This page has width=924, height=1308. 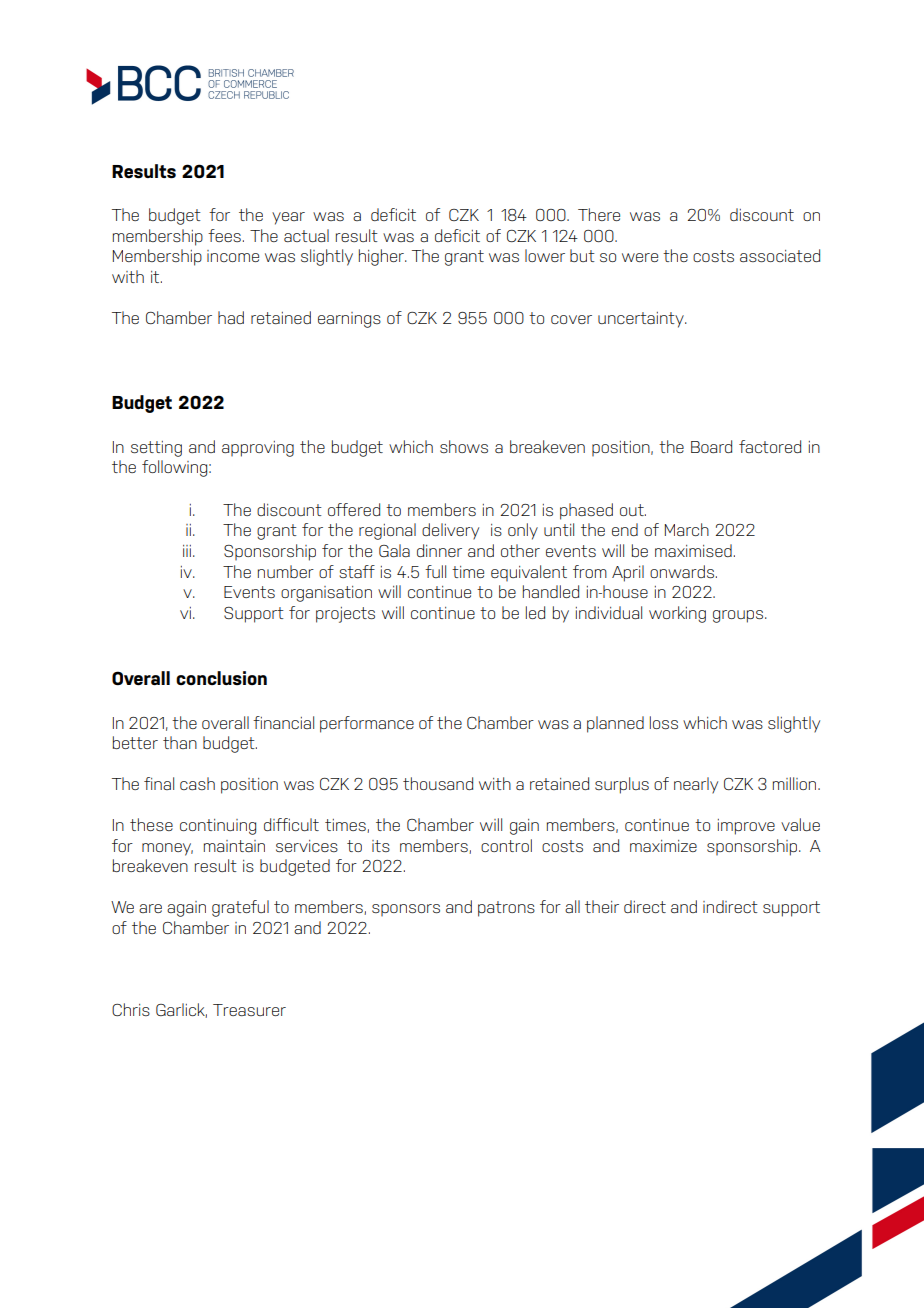 What do you see at coordinates (780, 255) in the page?
I see `associated` at bounding box center [780, 255].
